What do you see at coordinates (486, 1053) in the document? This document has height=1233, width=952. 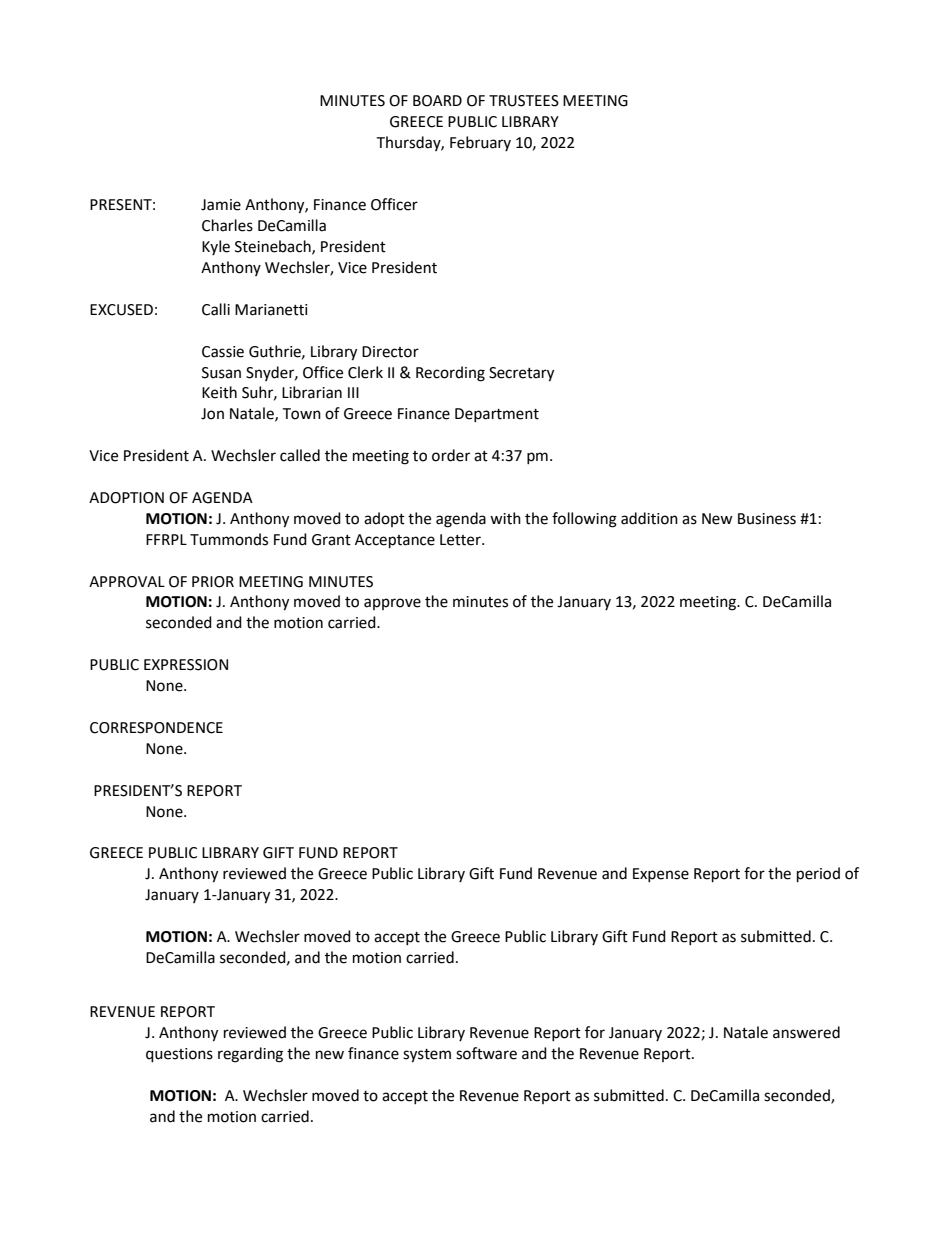 I see `software` at bounding box center [486, 1053].
